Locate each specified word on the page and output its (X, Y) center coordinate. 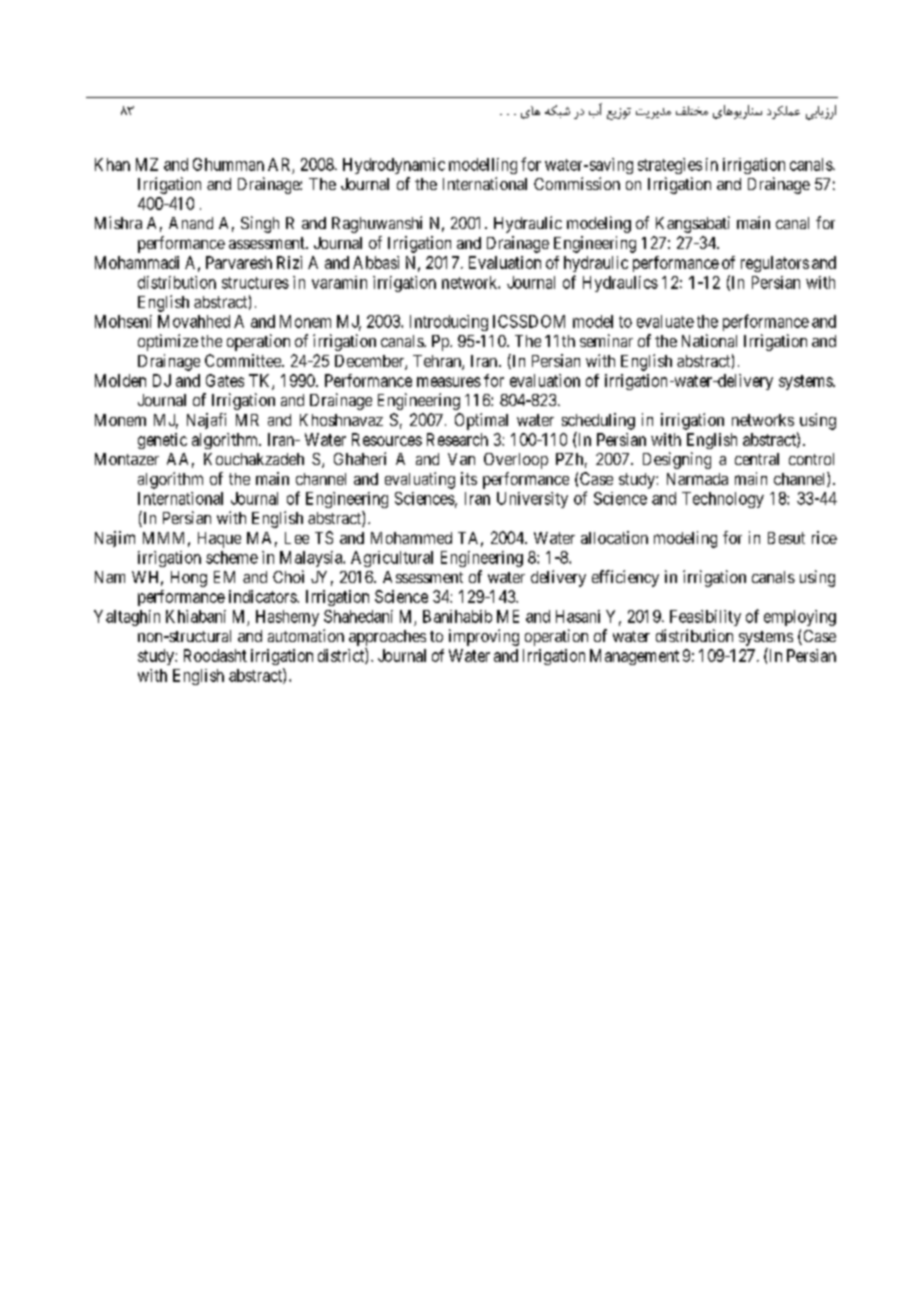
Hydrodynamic (394, 166)
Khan (112, 164)
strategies (670, 166)
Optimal (481, 421)
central (757, 459)
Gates (225, 380)
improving (484, 637)
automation (306, 635)
